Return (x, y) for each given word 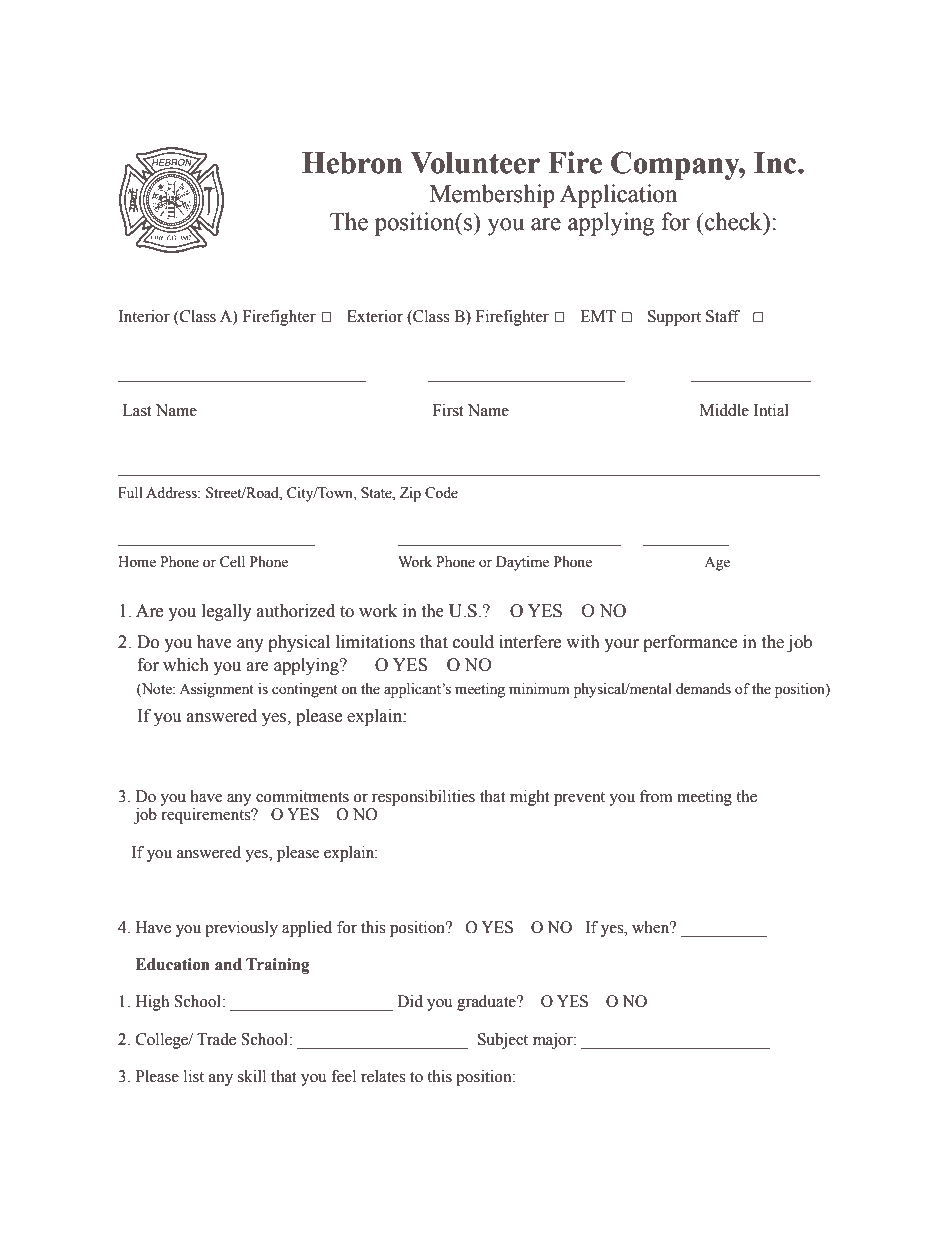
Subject (503, 1041)
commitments (302, 796)
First (448, 410)
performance (690, 643)
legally (227, 612)
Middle (724, 410)
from (656, 796)
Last (137, 410)
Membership (492, 196)
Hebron (352, 163)
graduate (487, 1003)
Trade (216, 1039)
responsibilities (423, 798)
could (473, 642)
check (734, 221)
